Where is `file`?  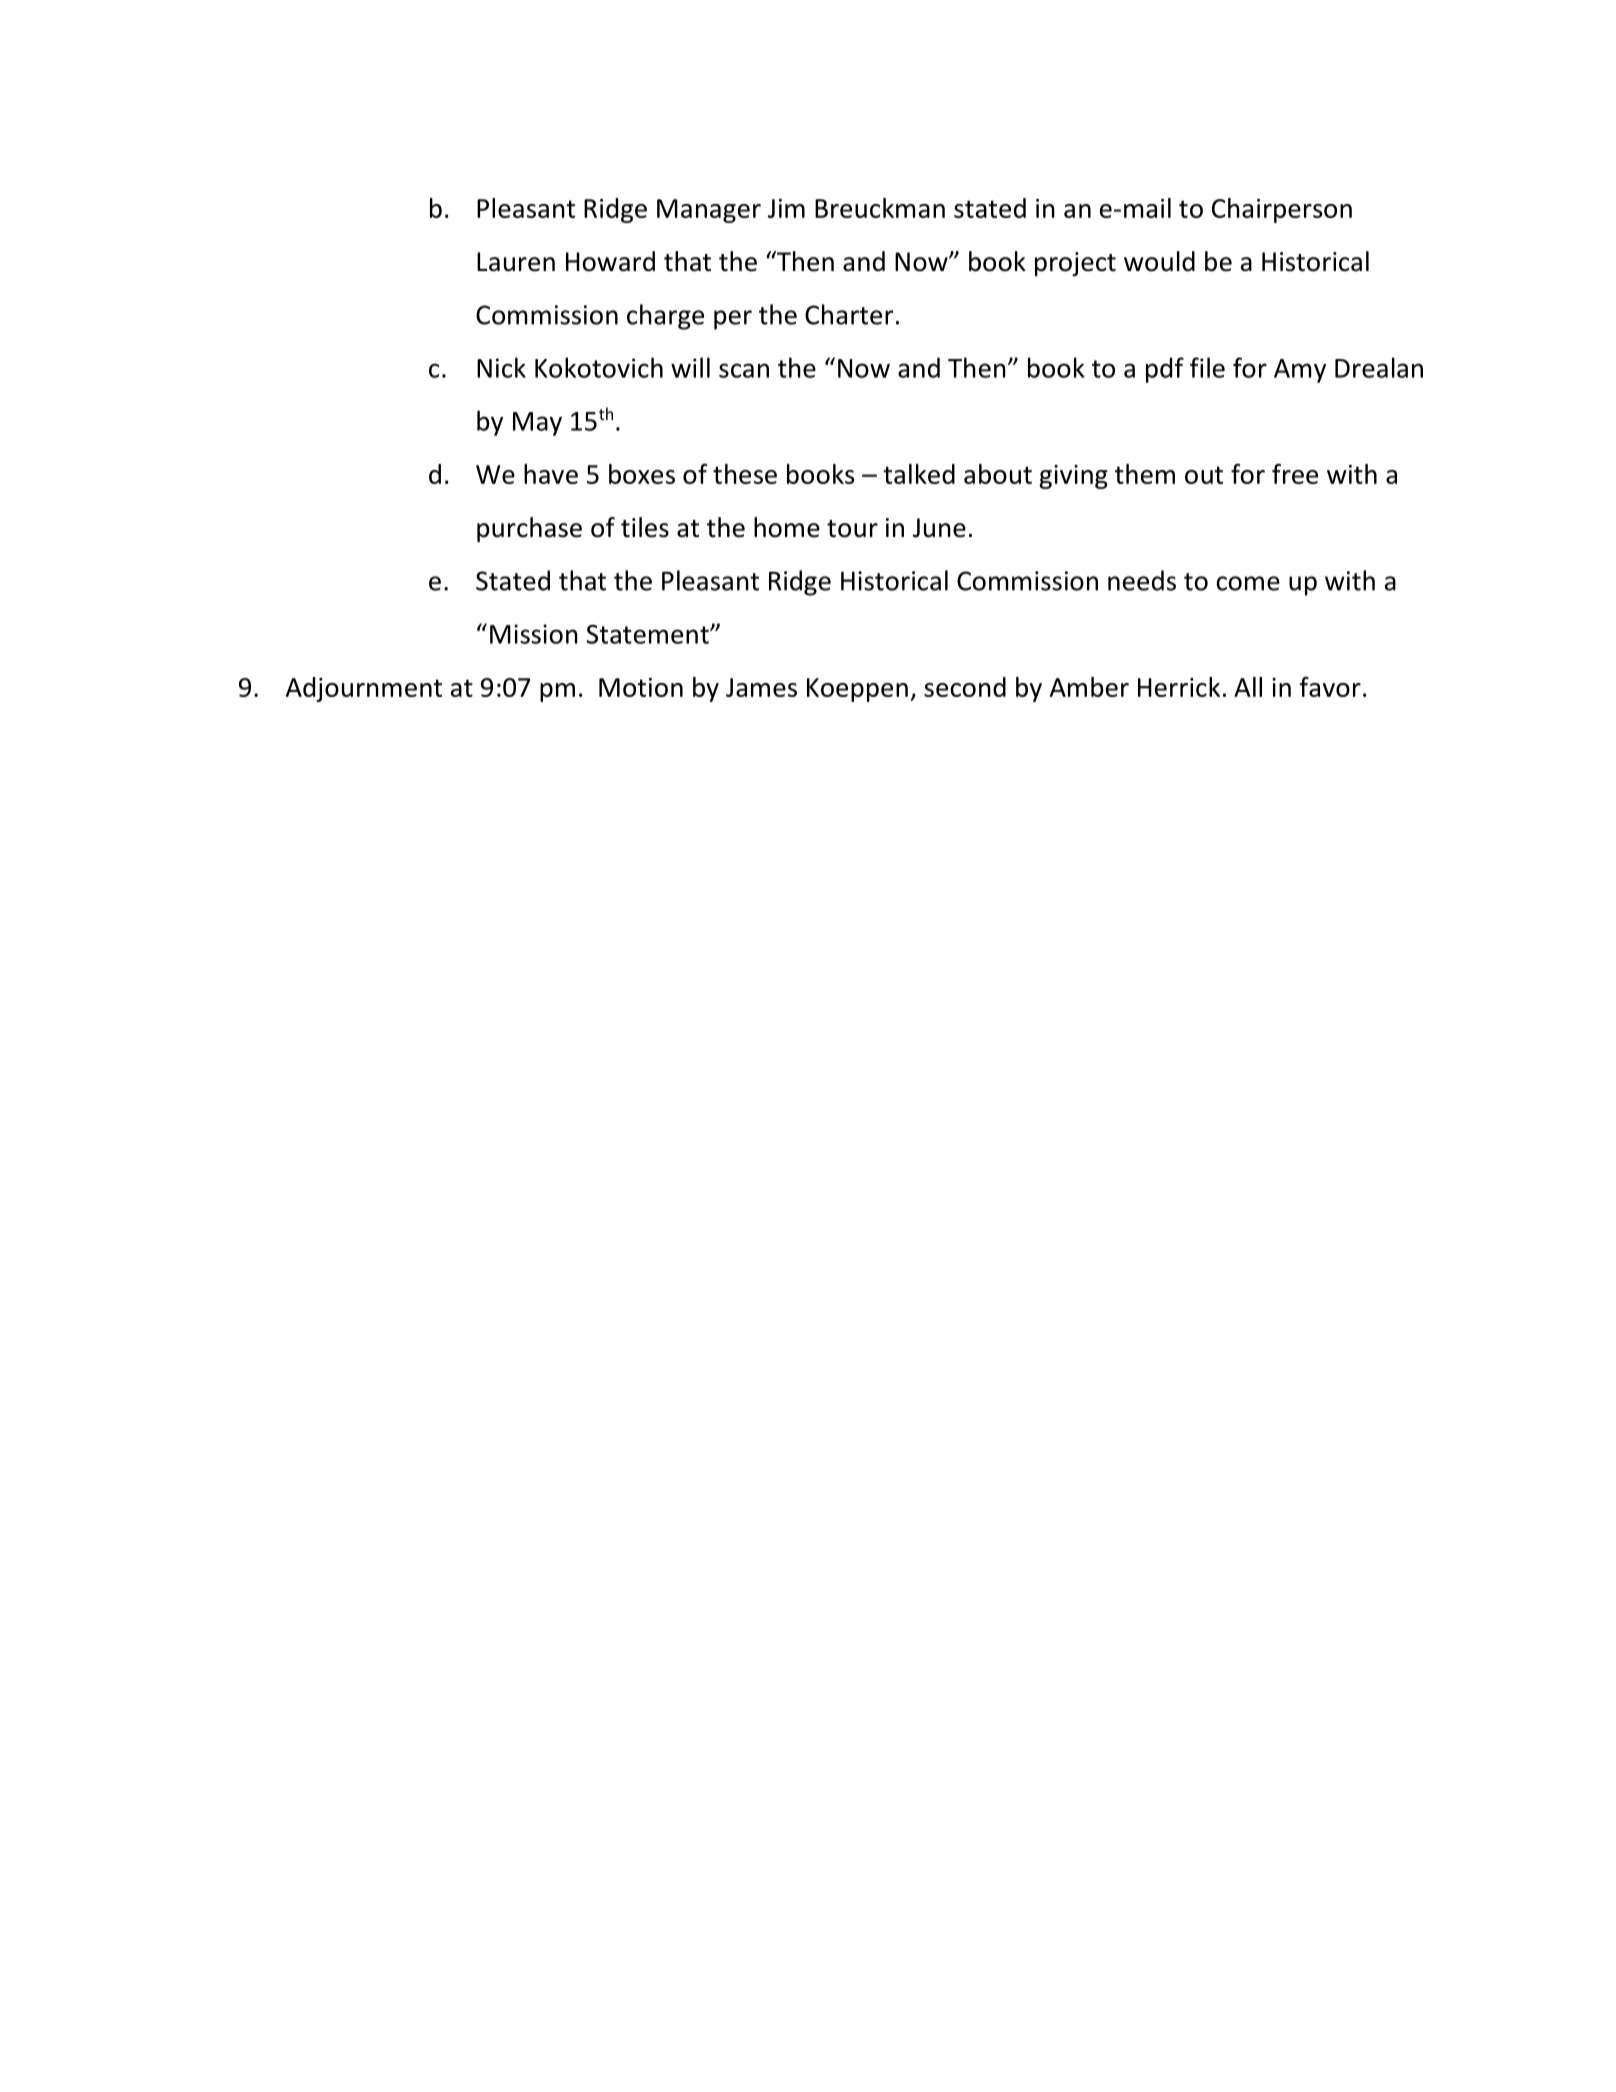 file is located at coordinates (1207, 367).
